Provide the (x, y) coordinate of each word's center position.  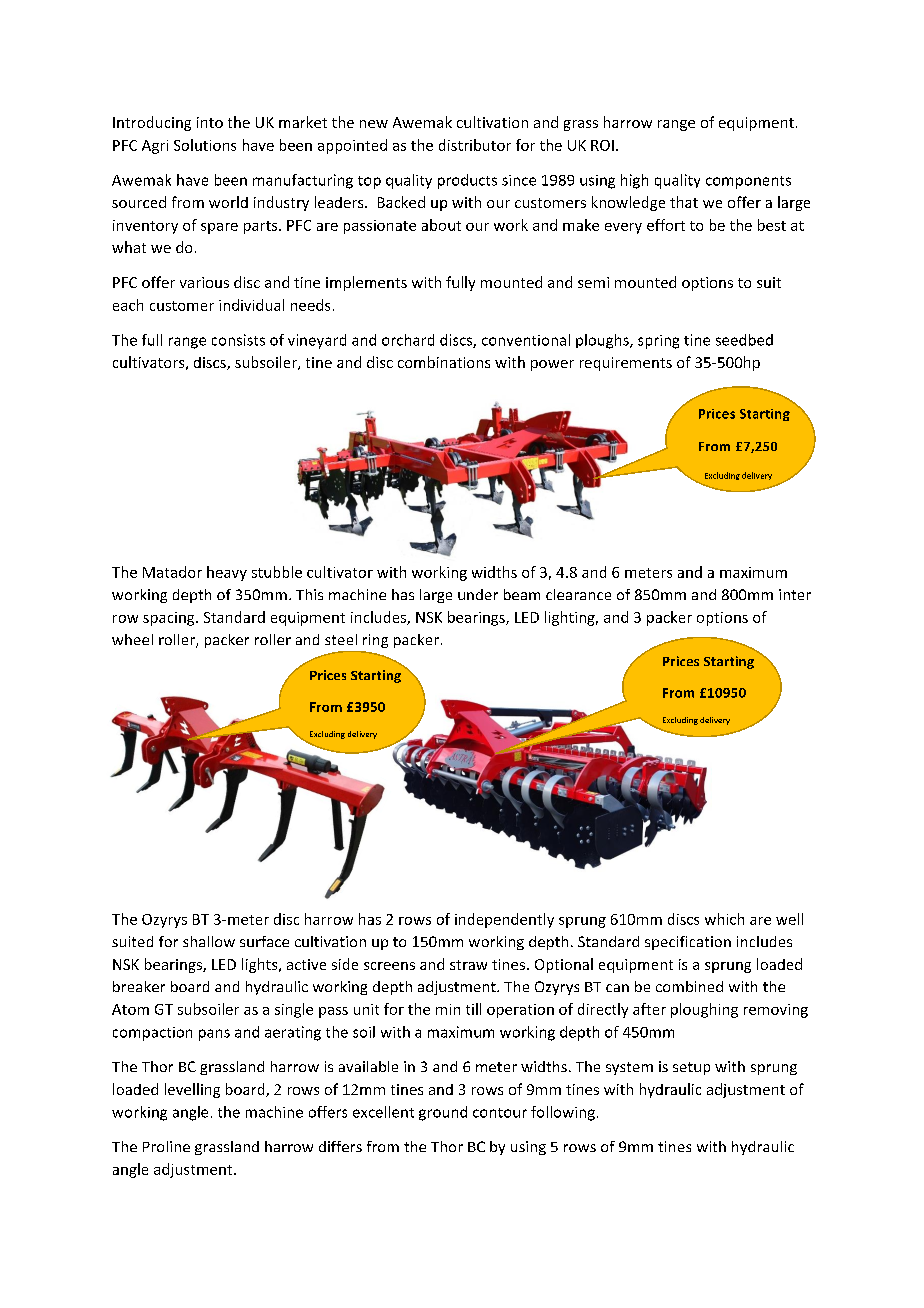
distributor (475, 145)
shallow (209, 941)
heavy (227, 573)
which (724, 919)
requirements (626, 364)
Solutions (205, 145)
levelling (192, 1090)
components (748, 182)
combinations (444, 362)
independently (504, 920)
